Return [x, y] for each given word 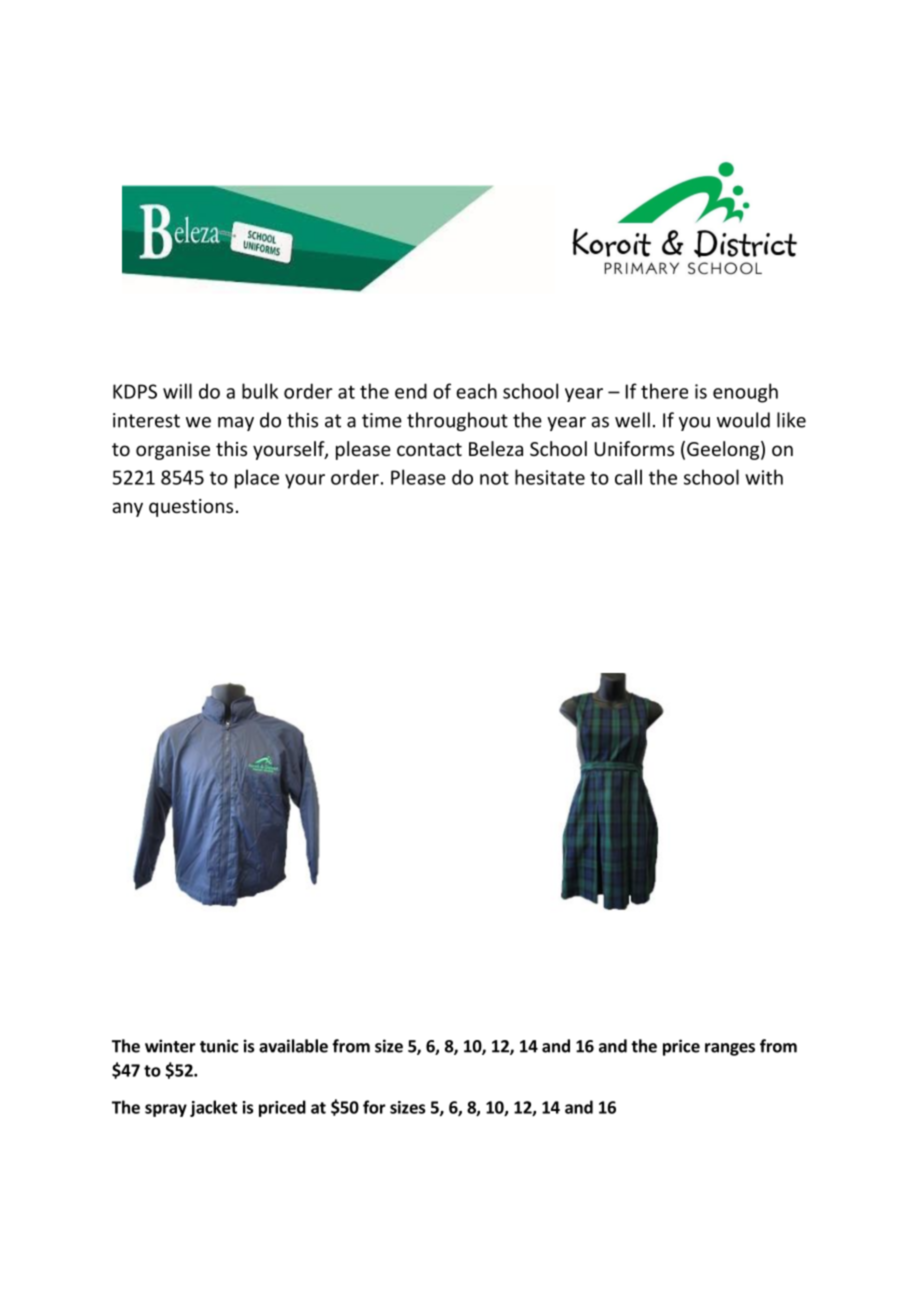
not [494, 478]
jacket [213, 1108]
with [764, 477]
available [293, 1046]
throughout [457, 421]
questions [191, 508]
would [743, 420]
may [236, 424]
